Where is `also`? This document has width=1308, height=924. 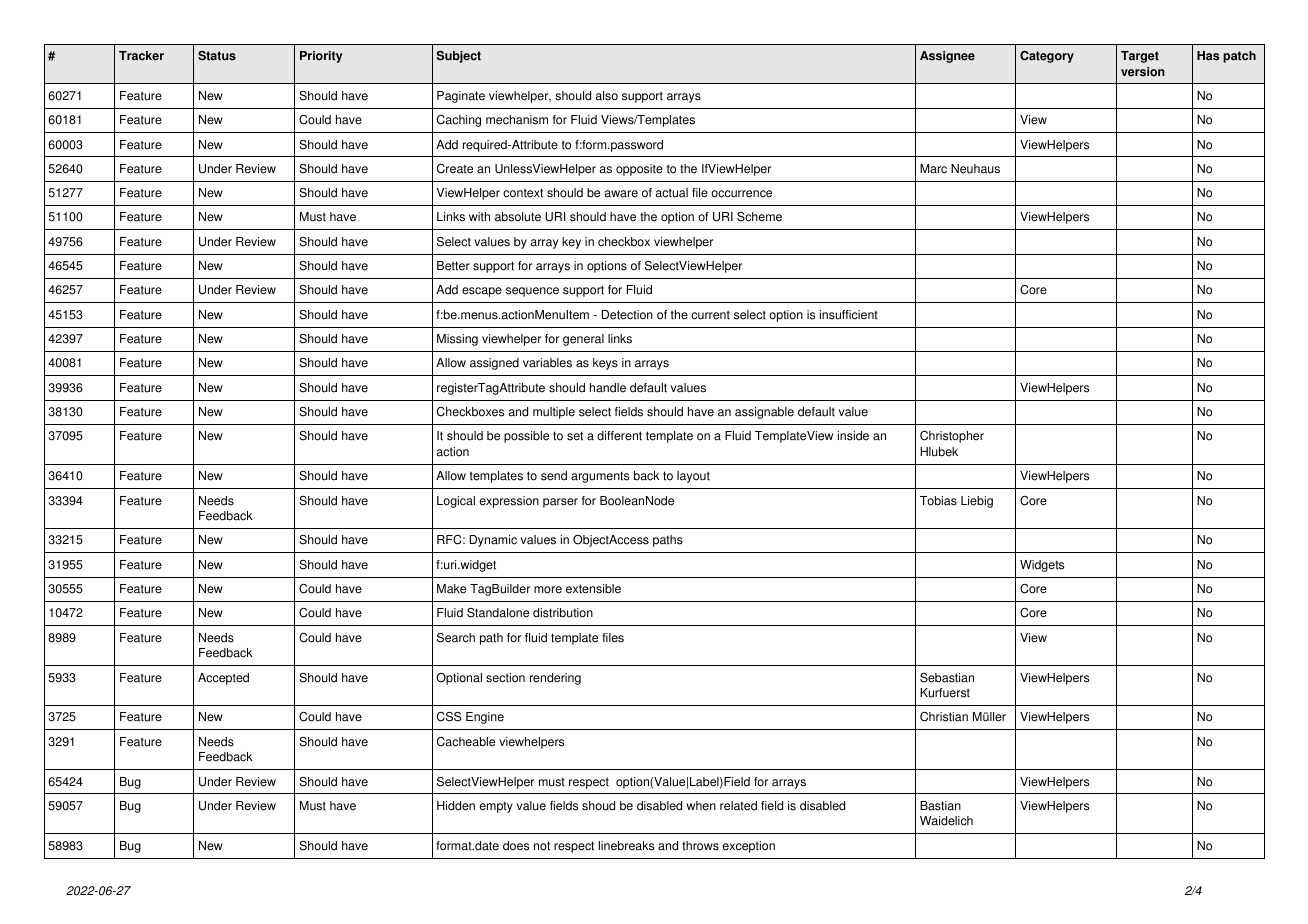 also is located at coordinates (607, 96).
